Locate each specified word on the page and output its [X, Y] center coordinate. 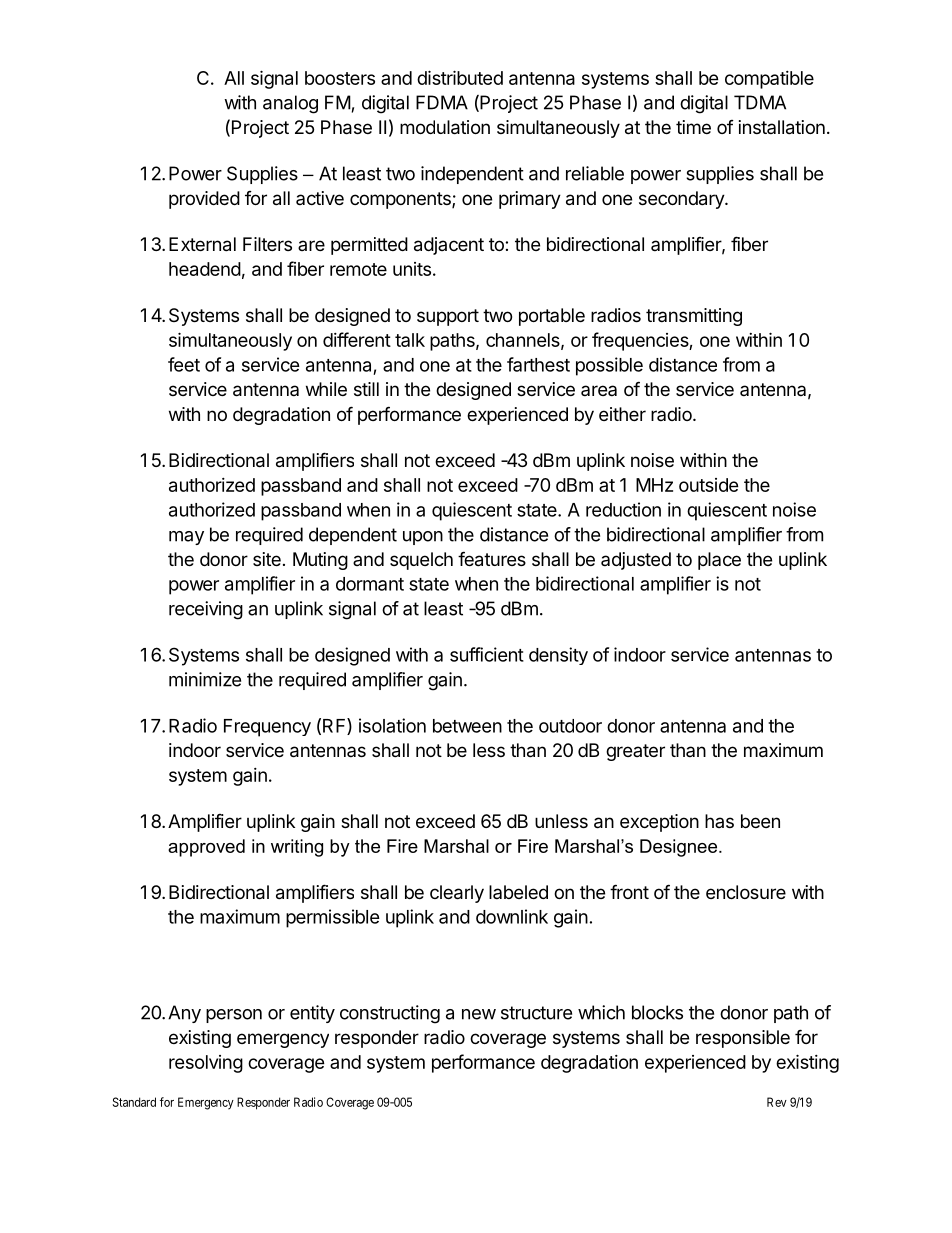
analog [290, 104]
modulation [445, 127]
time [693, 127]
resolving [206, 1064]
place [719, 561]
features [492, 559]
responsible [743, 1039]
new [479, 1014]
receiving [206, 610]
